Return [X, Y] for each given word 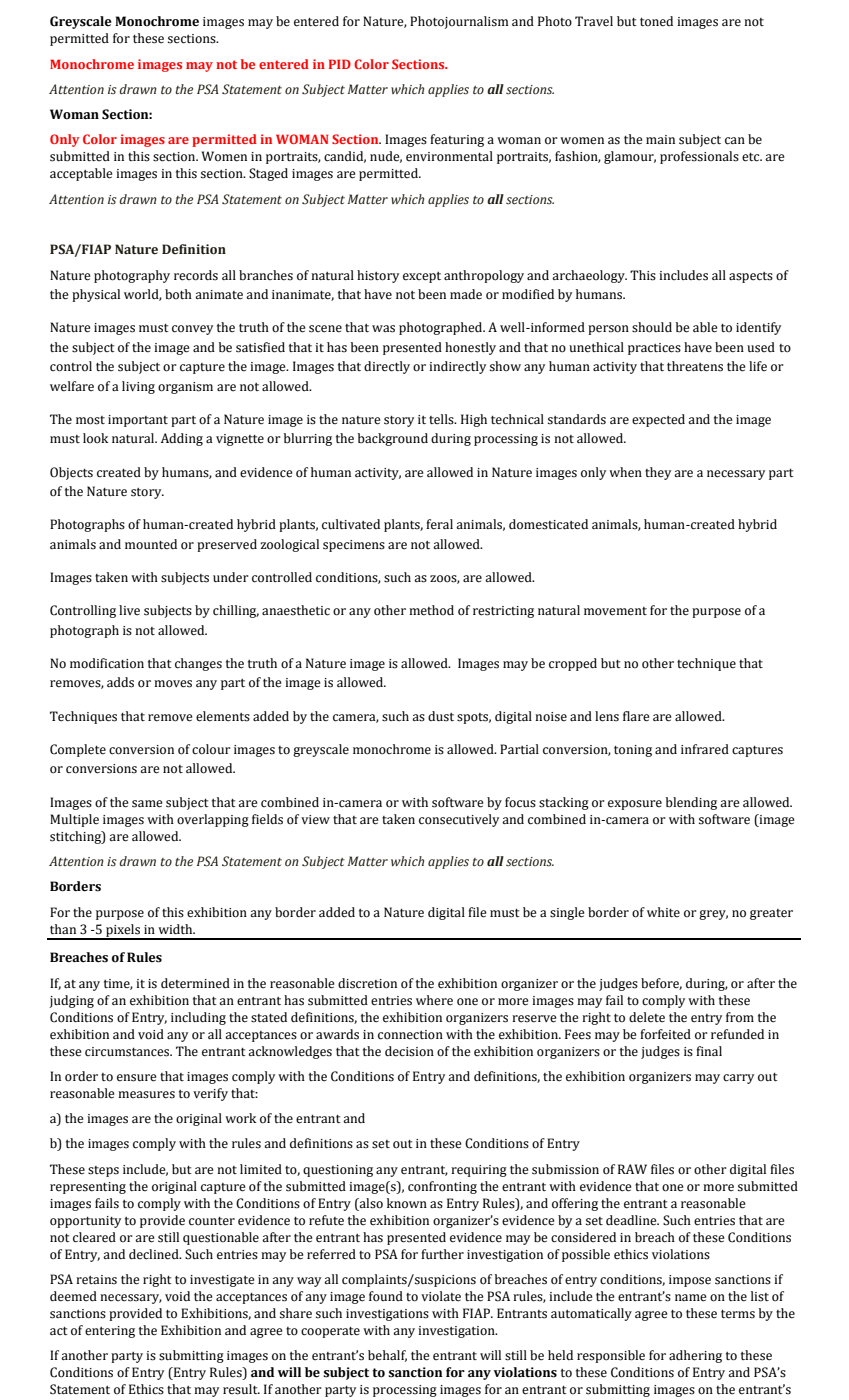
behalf [387, 1356]
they [658, 473]
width [176, 929]
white [663, 912]
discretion [367, 983]
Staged [268, 174]
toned [656, 21]
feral [439, 524]
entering [110, 1332]
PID [340, 64]
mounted [151, 544]
